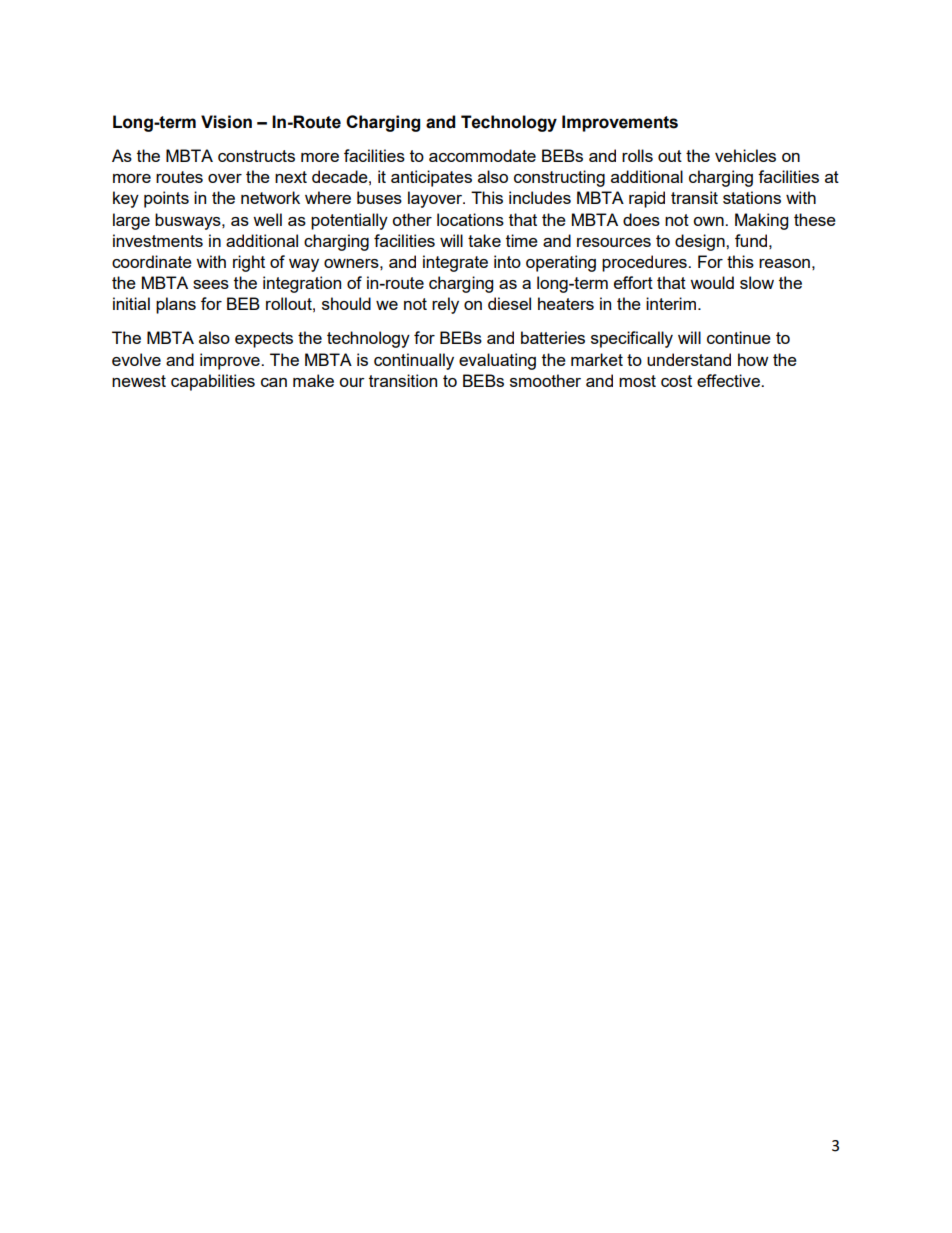 Image resolution: width=952 pixels, height=1233 pixels. What do you see at coordinates (226, 122) in the image?
I see `Vision` at bounding box center [226, 122].
